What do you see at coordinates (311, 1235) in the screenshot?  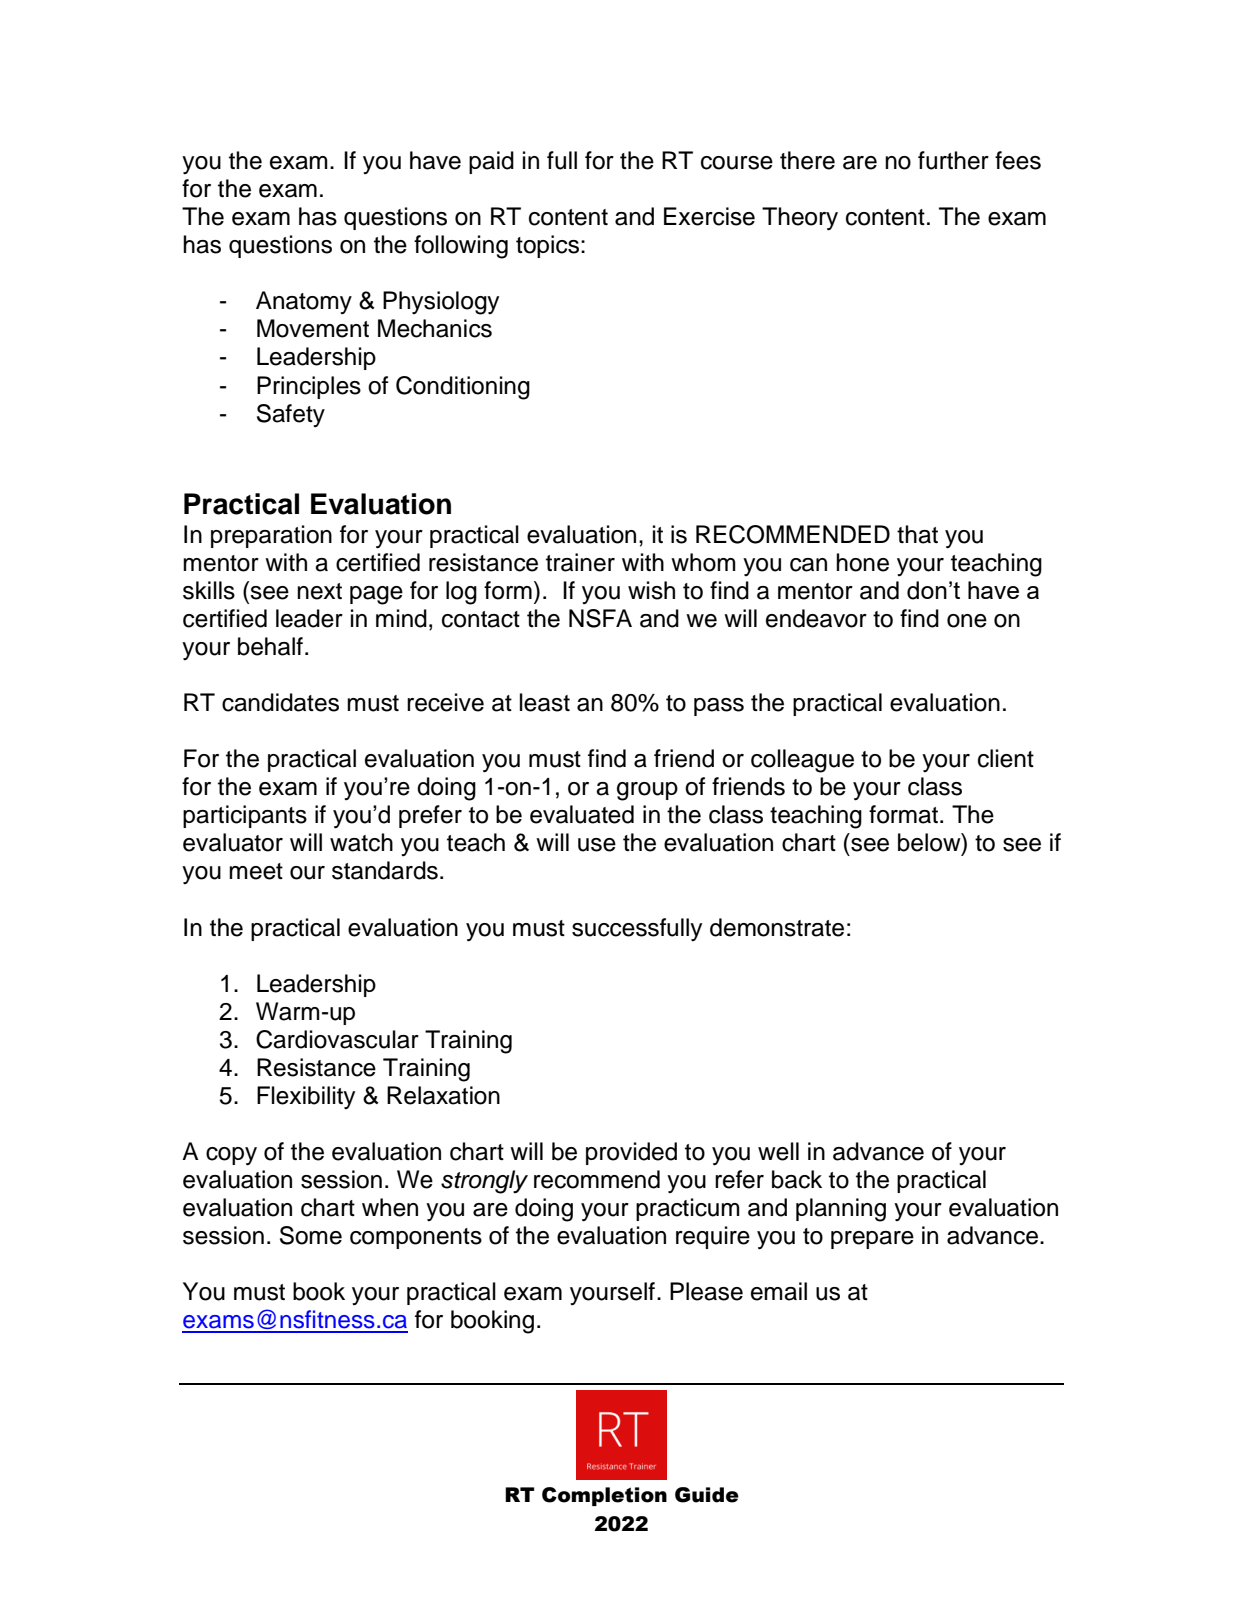 I see `Some` at bounding box center [311, 1235].
